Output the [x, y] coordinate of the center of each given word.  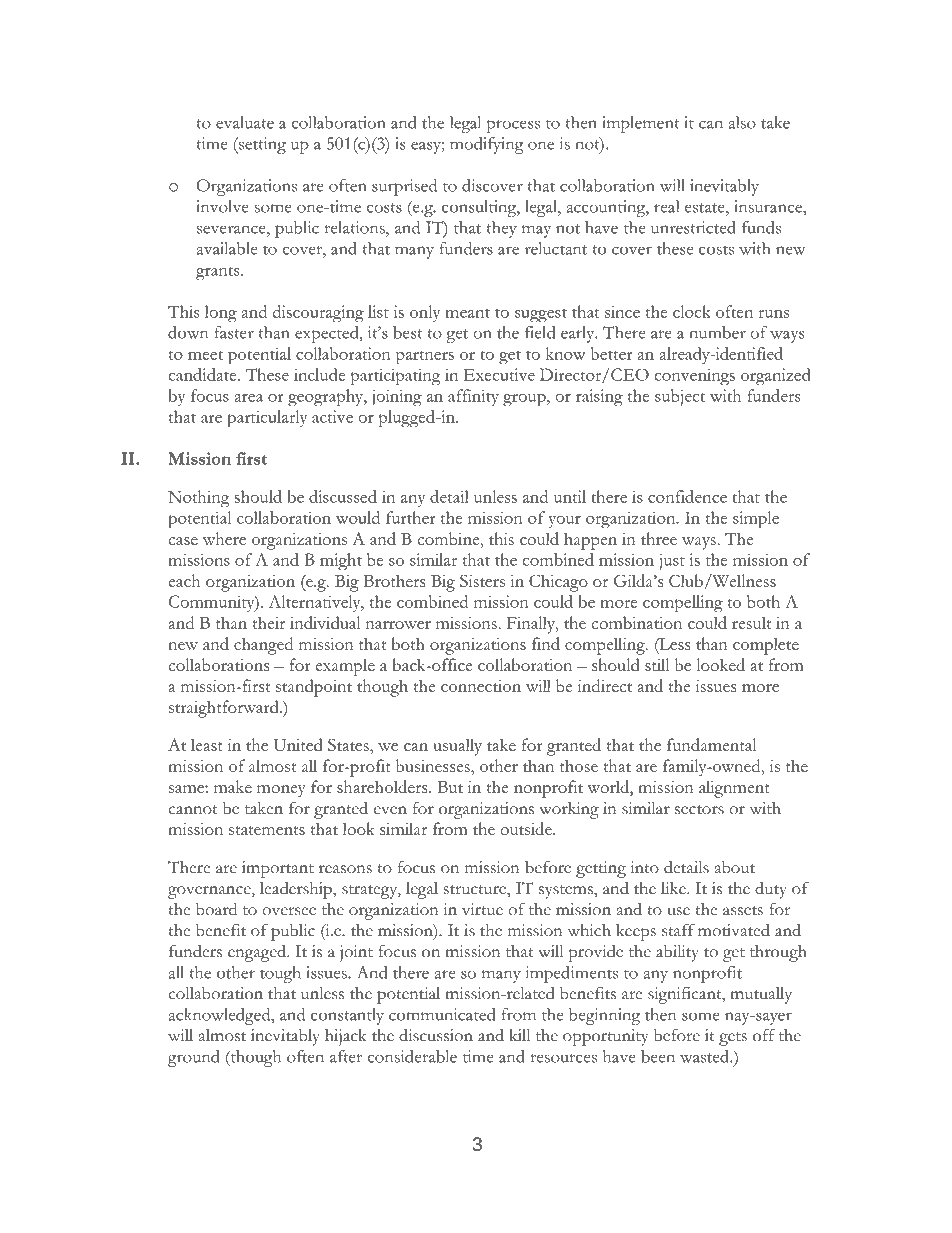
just [672, 562]
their [269, 622]
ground [194, 1058]
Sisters [482, 580]
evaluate [245, 122]
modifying [486, 145]
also [742, 122]
